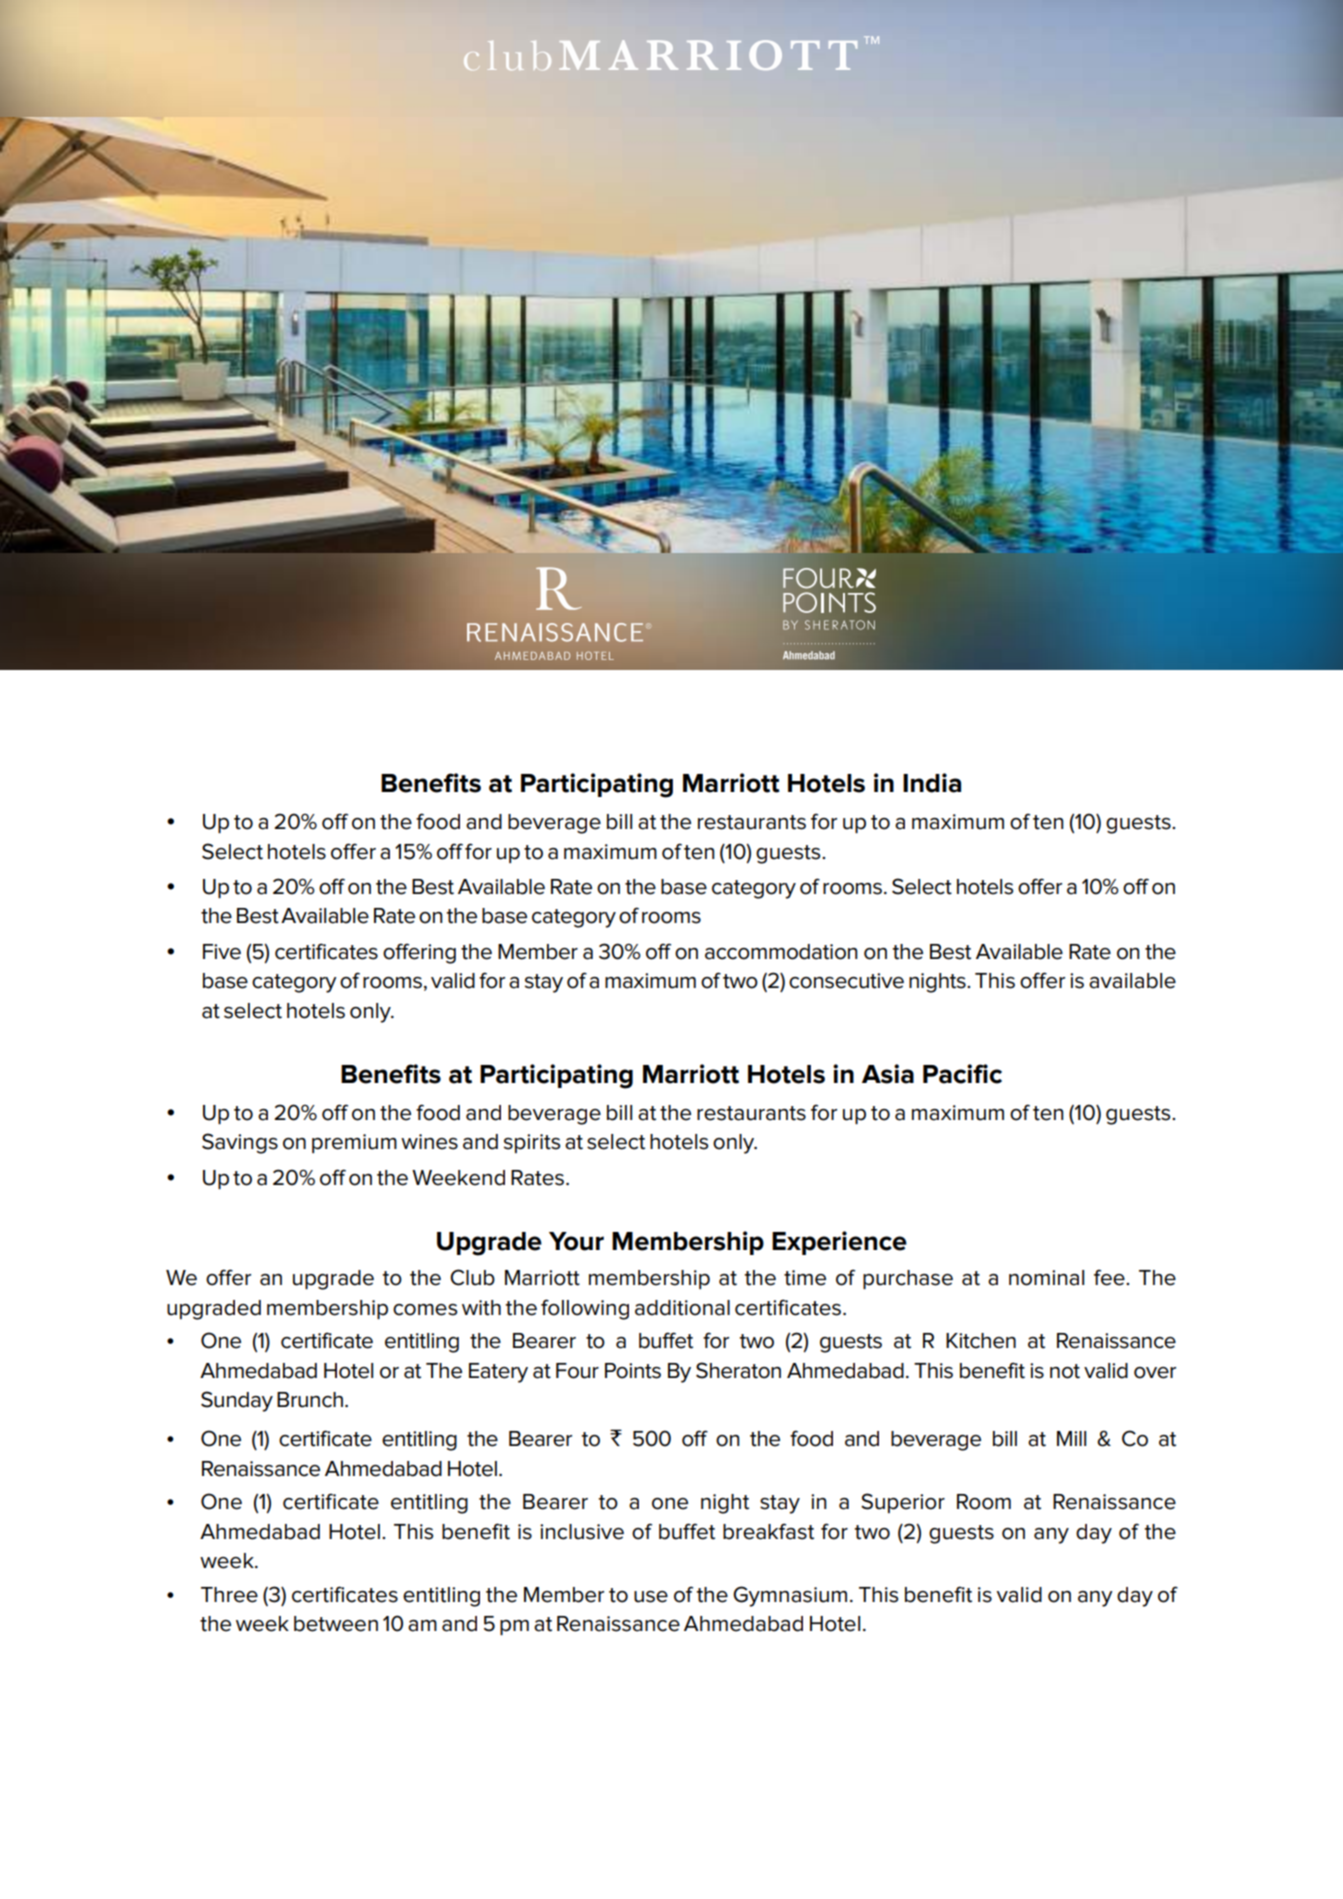 Image resolution: width=1343 pixels, height=1899 pixels. I want to click on Pacific, so click(962, 1074).
